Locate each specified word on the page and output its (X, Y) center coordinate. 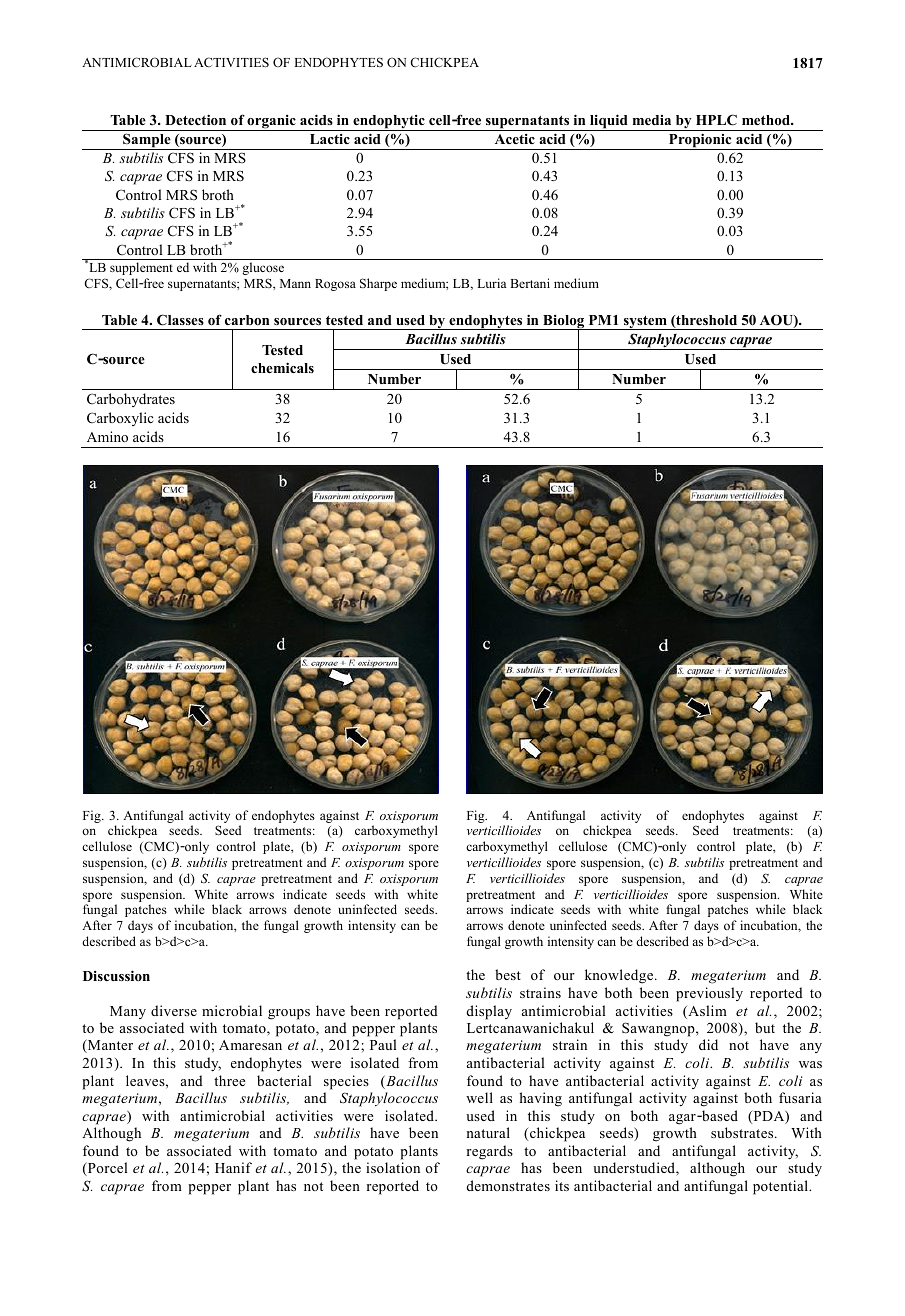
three (230, 1080)
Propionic (700, 141)
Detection (195, 119)
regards (490, 1152)
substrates (743, 1132)
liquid (609, 122)
